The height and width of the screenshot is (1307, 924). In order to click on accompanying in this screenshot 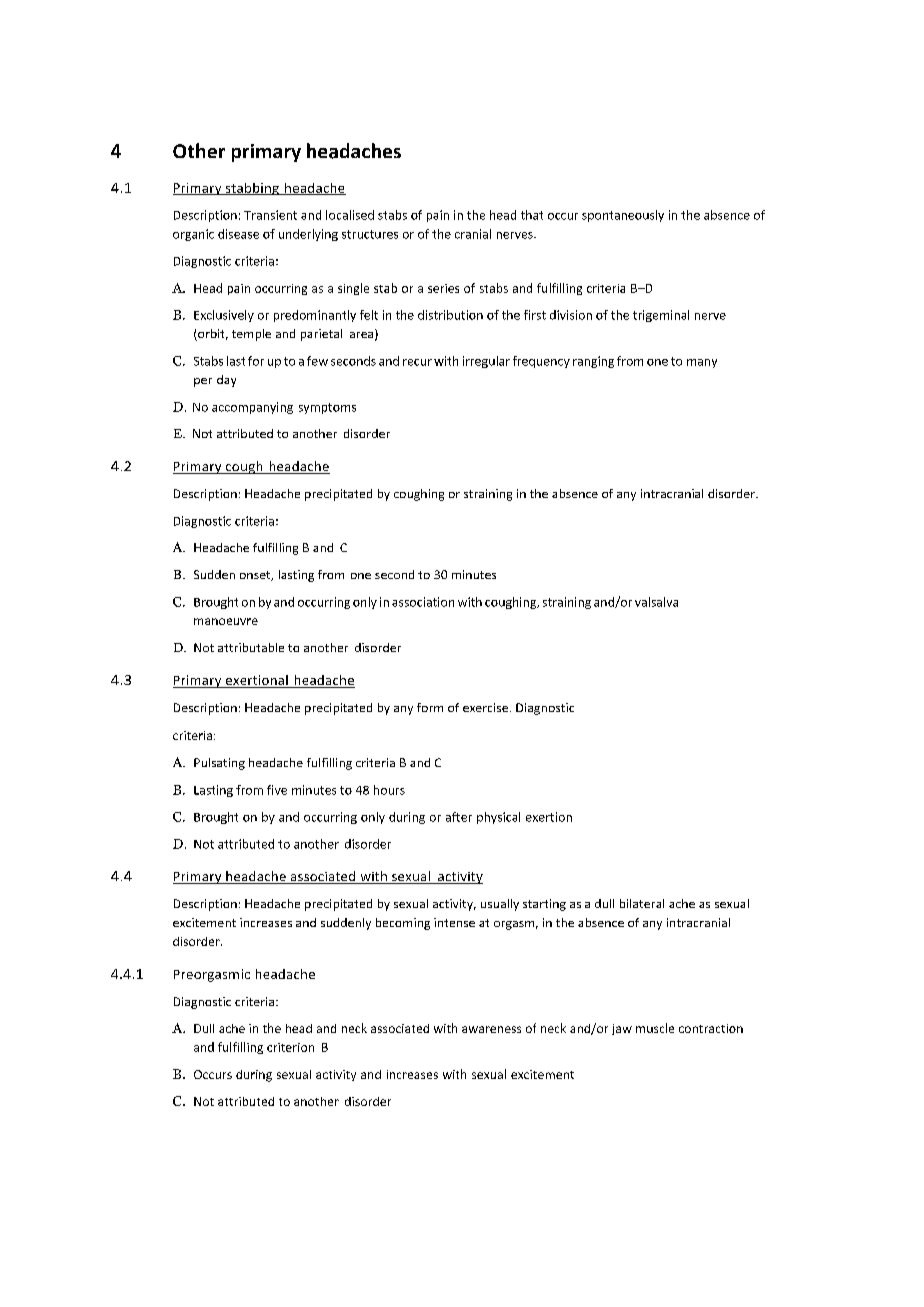, I will do `click(252, 408)`.
